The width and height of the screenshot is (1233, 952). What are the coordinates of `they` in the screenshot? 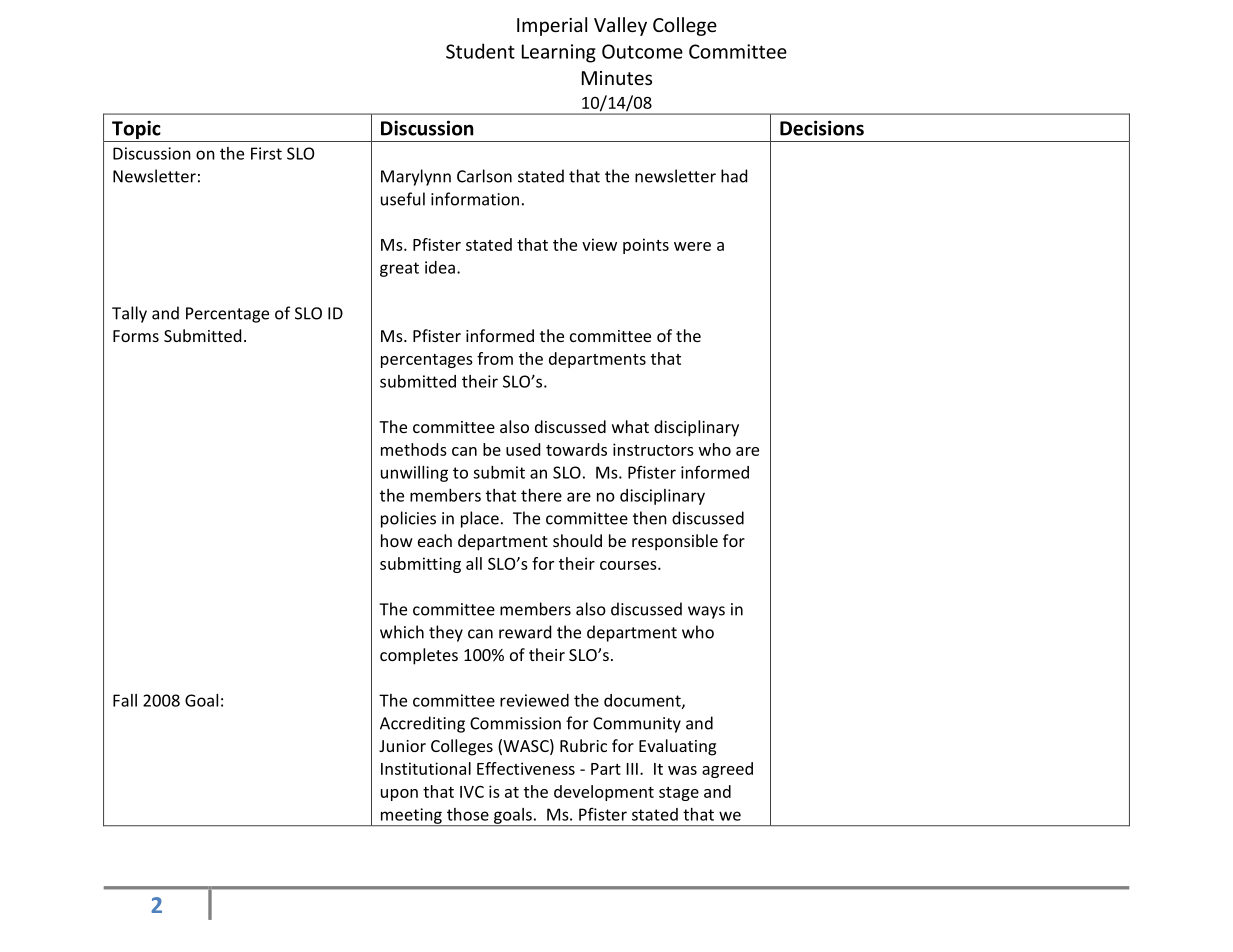 It's located at (446, 633).
